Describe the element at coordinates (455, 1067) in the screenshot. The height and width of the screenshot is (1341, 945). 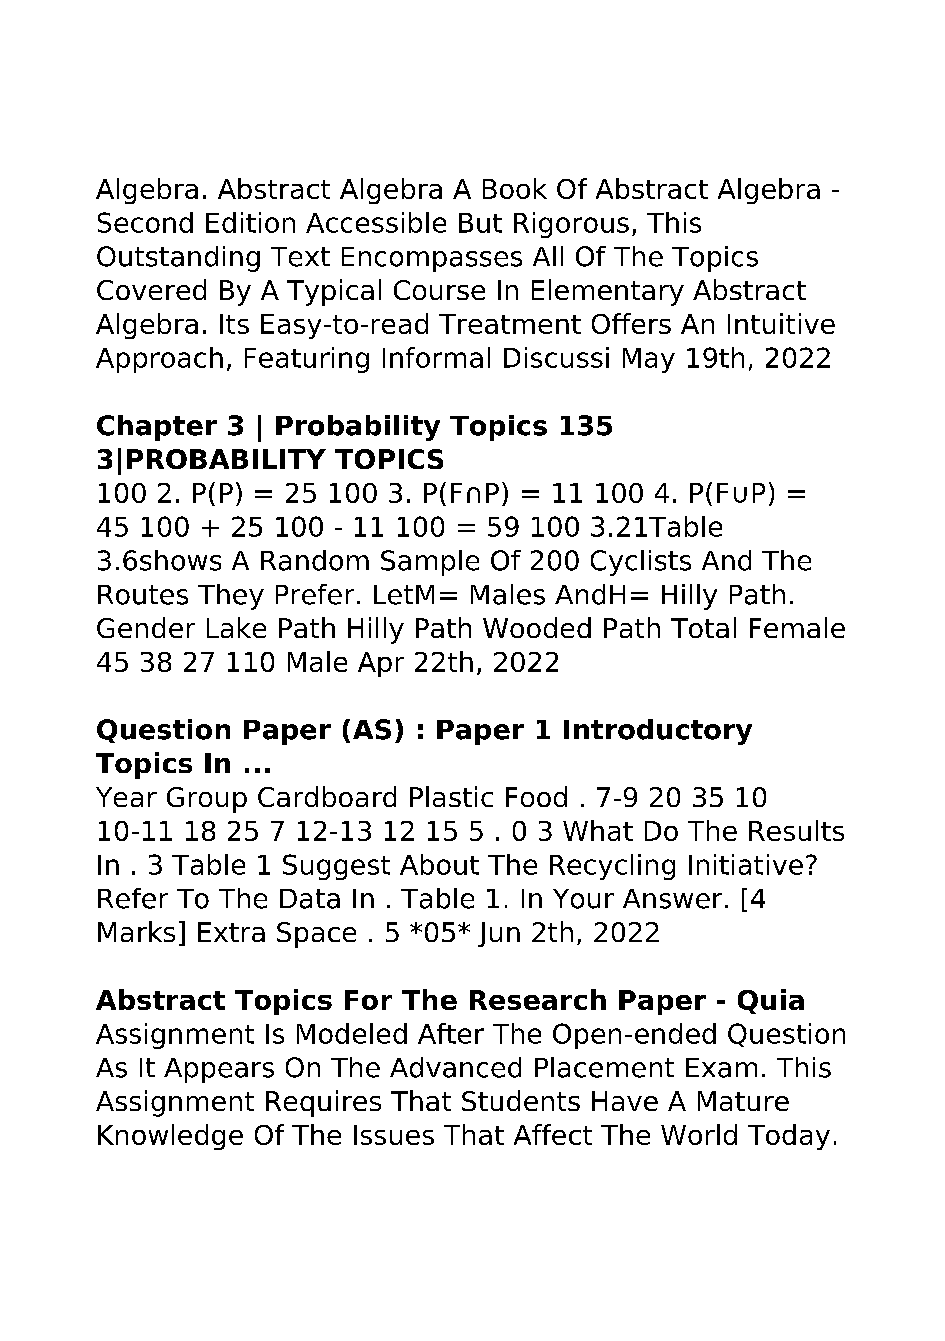
I see `Advanced` at that location.
